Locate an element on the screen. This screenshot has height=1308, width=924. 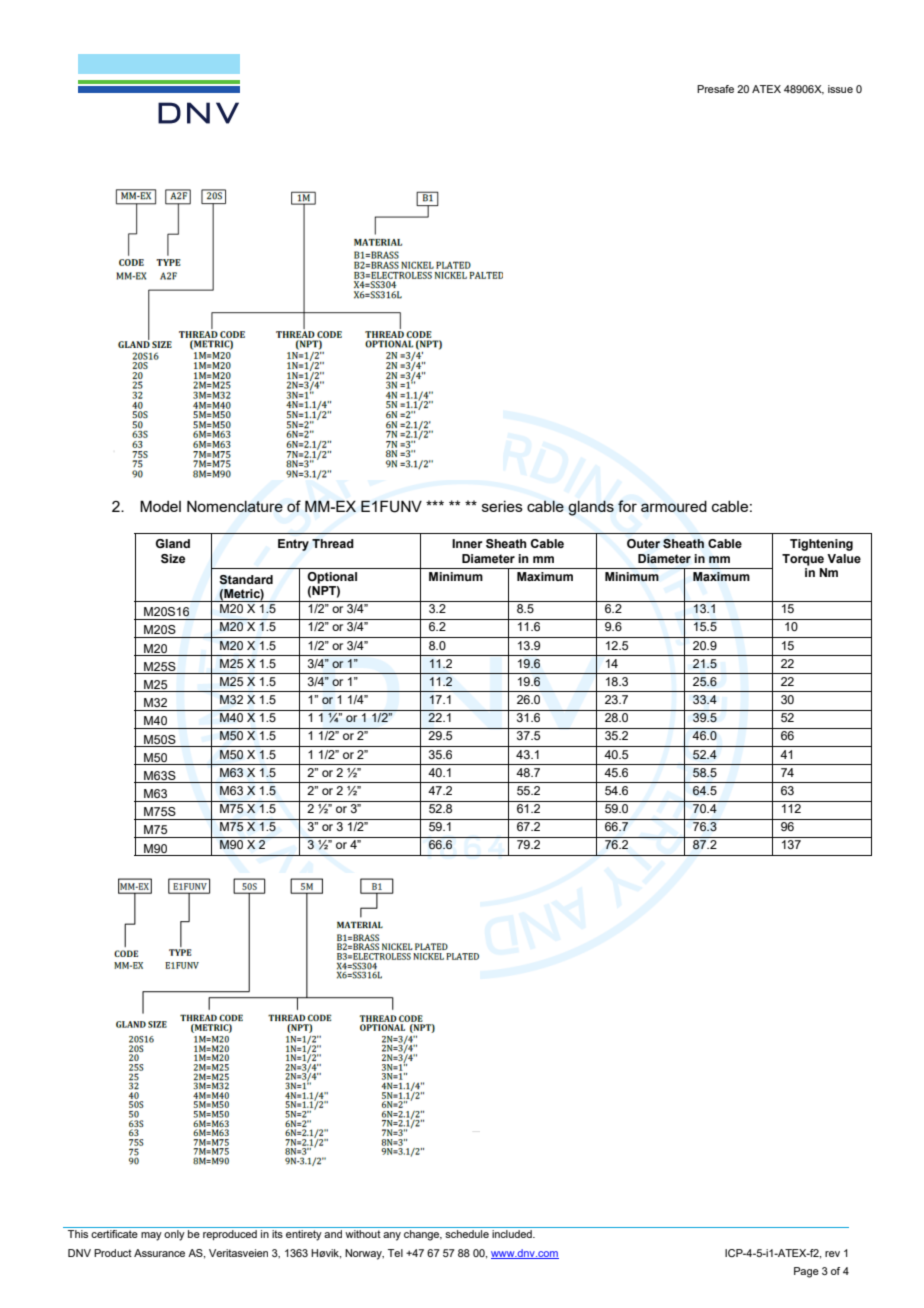
schedule is located at coordinates (467, 1234).
